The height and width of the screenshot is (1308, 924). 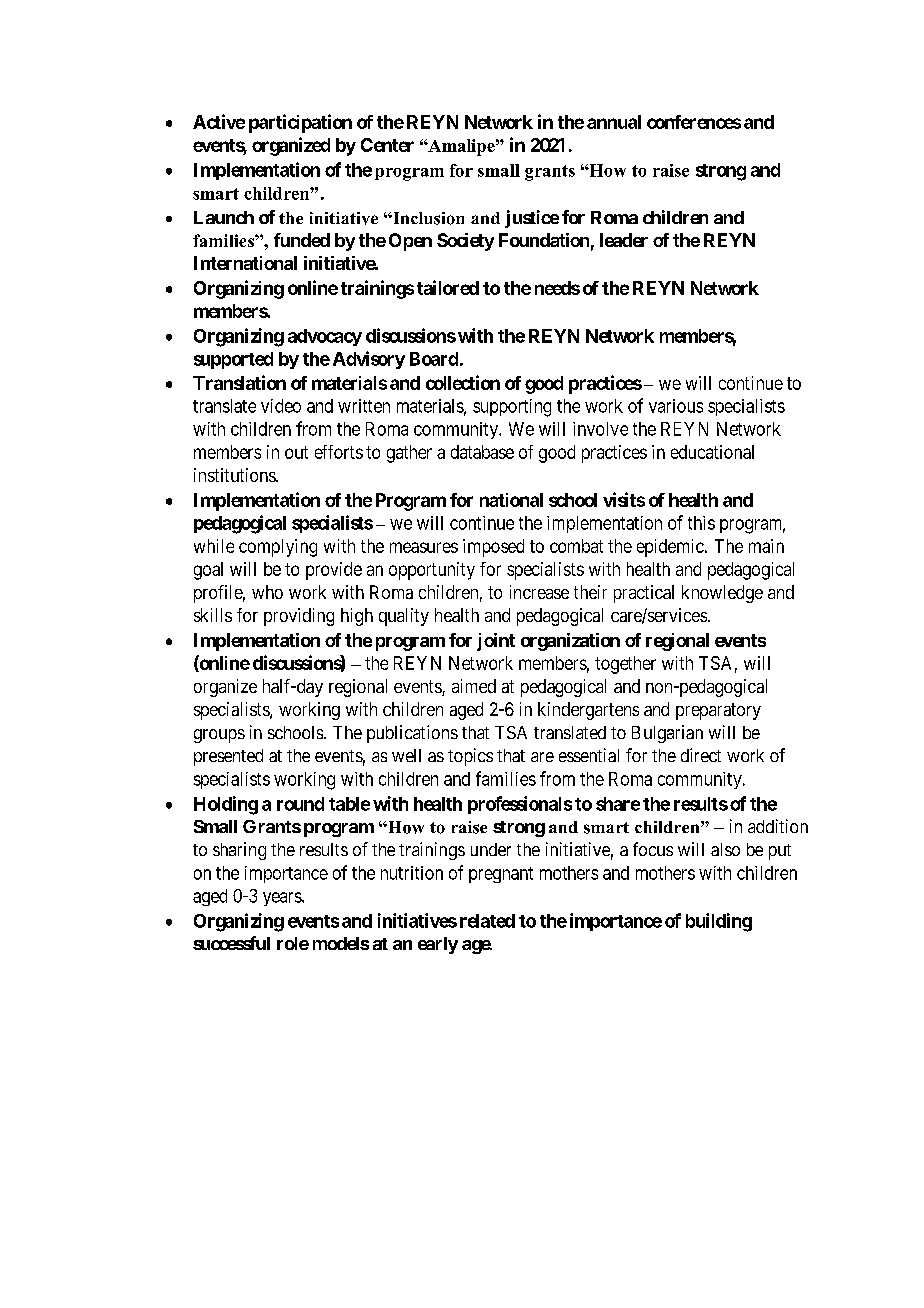 I want to click on joint, so click(x=496, y=642).
